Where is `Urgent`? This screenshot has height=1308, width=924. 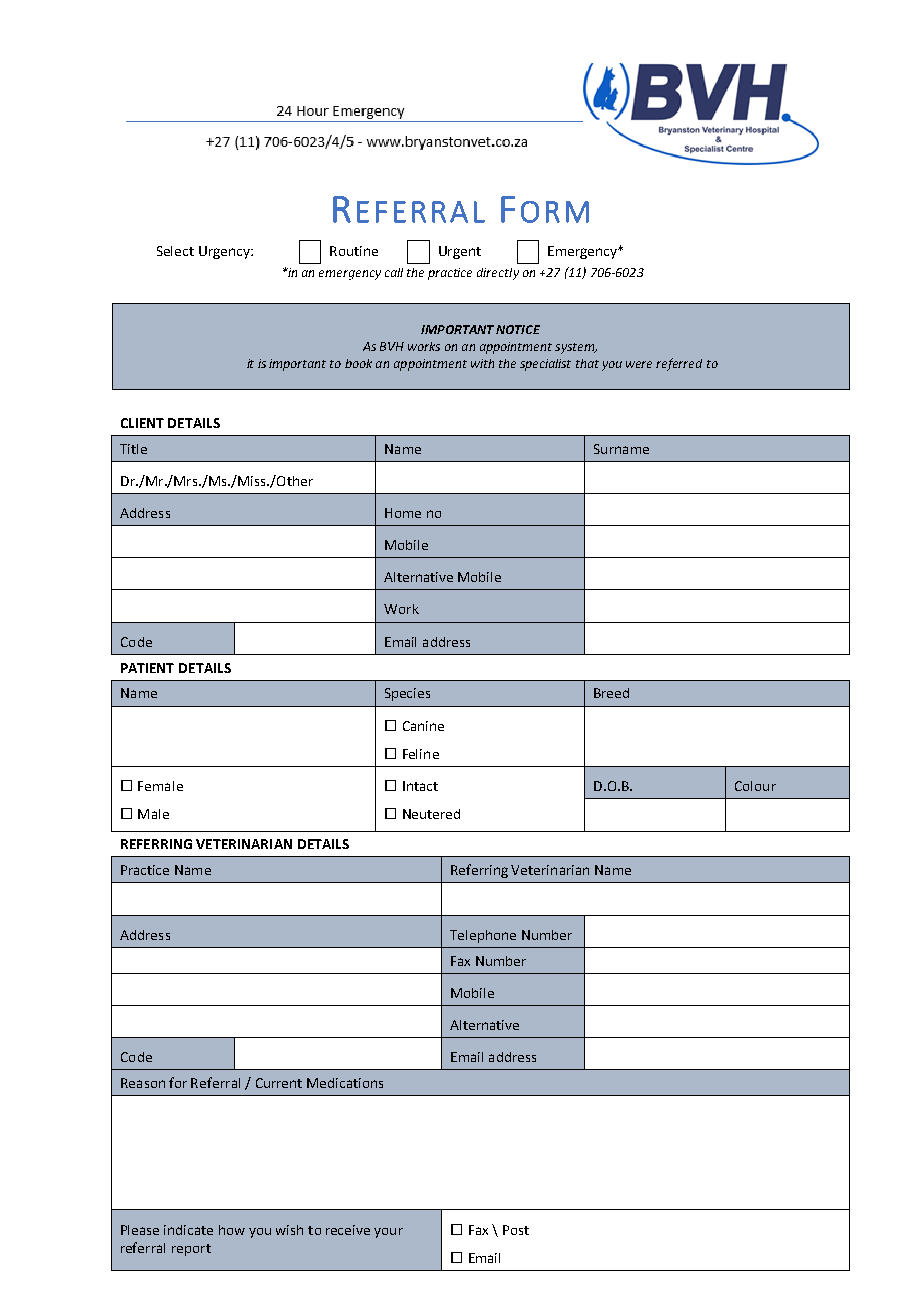 Urgent is located at coordinates (460, 252).
